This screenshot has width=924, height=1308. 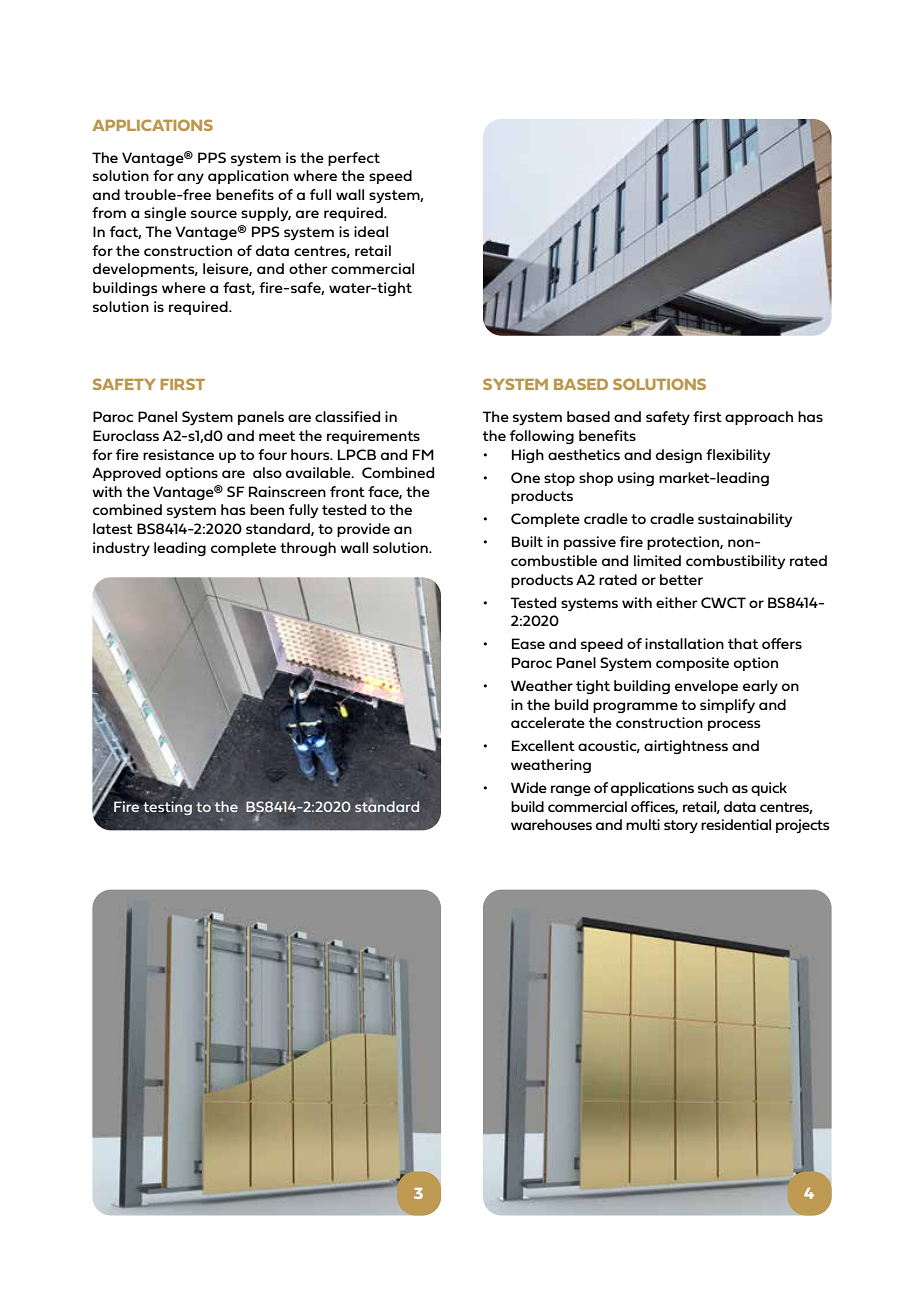 I want to click on approach, so click(x=759, y=418).
